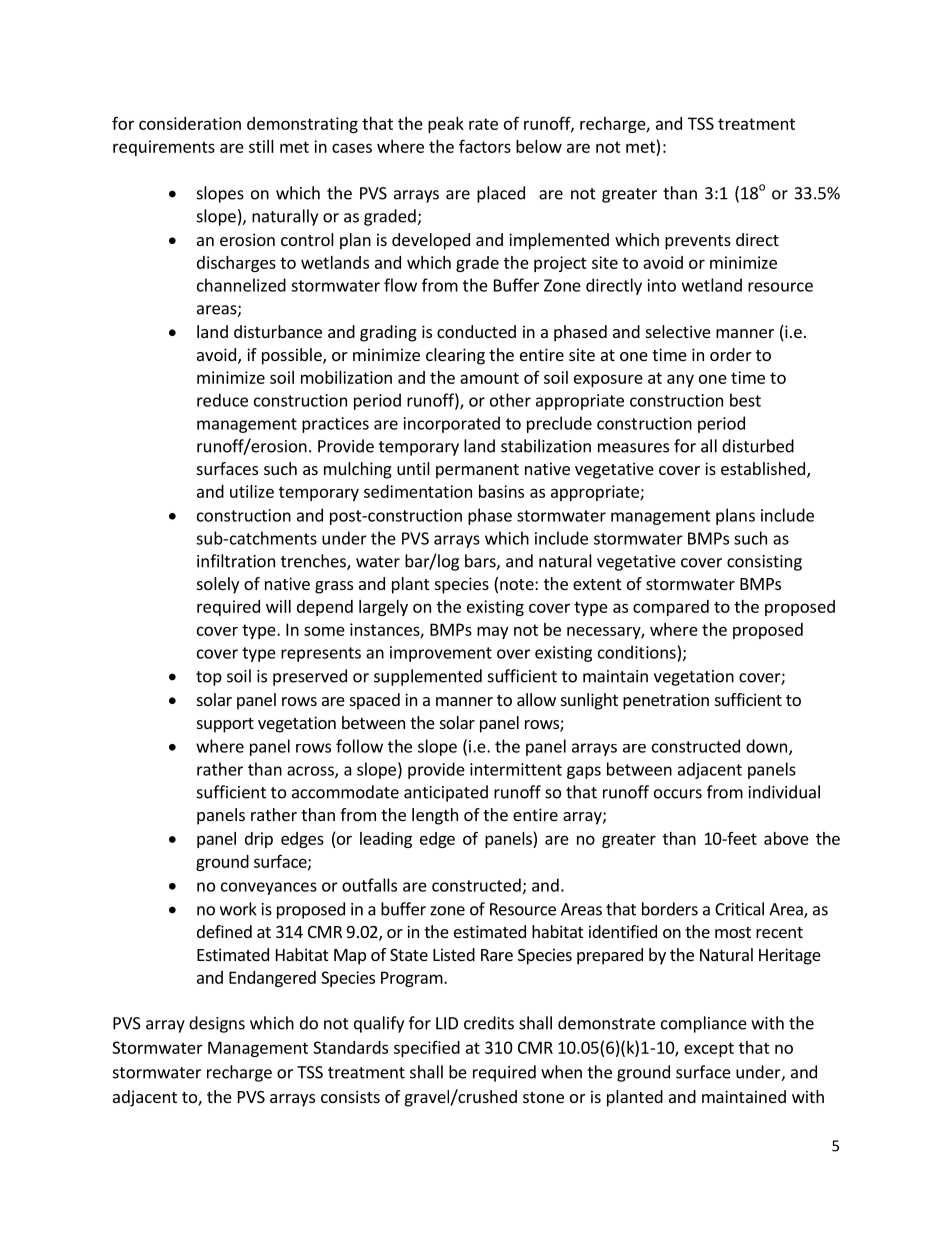 The width and height of the screenshot is (952, 1233). Describe the element at coordinates (698, 242) in the screenshot. I see `prevents` at that location.
